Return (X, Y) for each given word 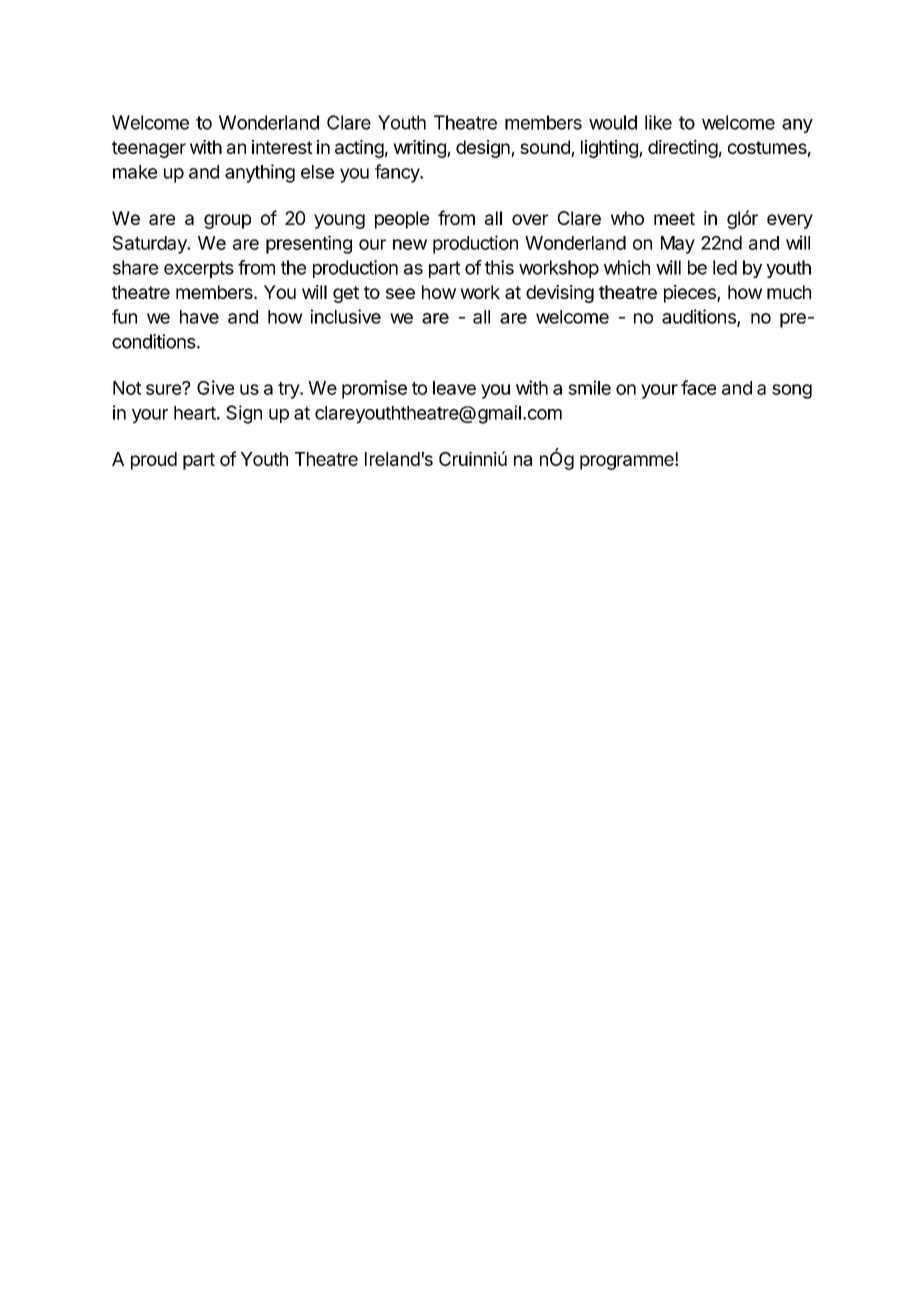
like (658, 122)
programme (628, 462)
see (400, 293)
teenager (149, 149)
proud (154, 461)
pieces (691, 294)
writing (420, 149)
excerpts (199, 269)
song (792, 391)
